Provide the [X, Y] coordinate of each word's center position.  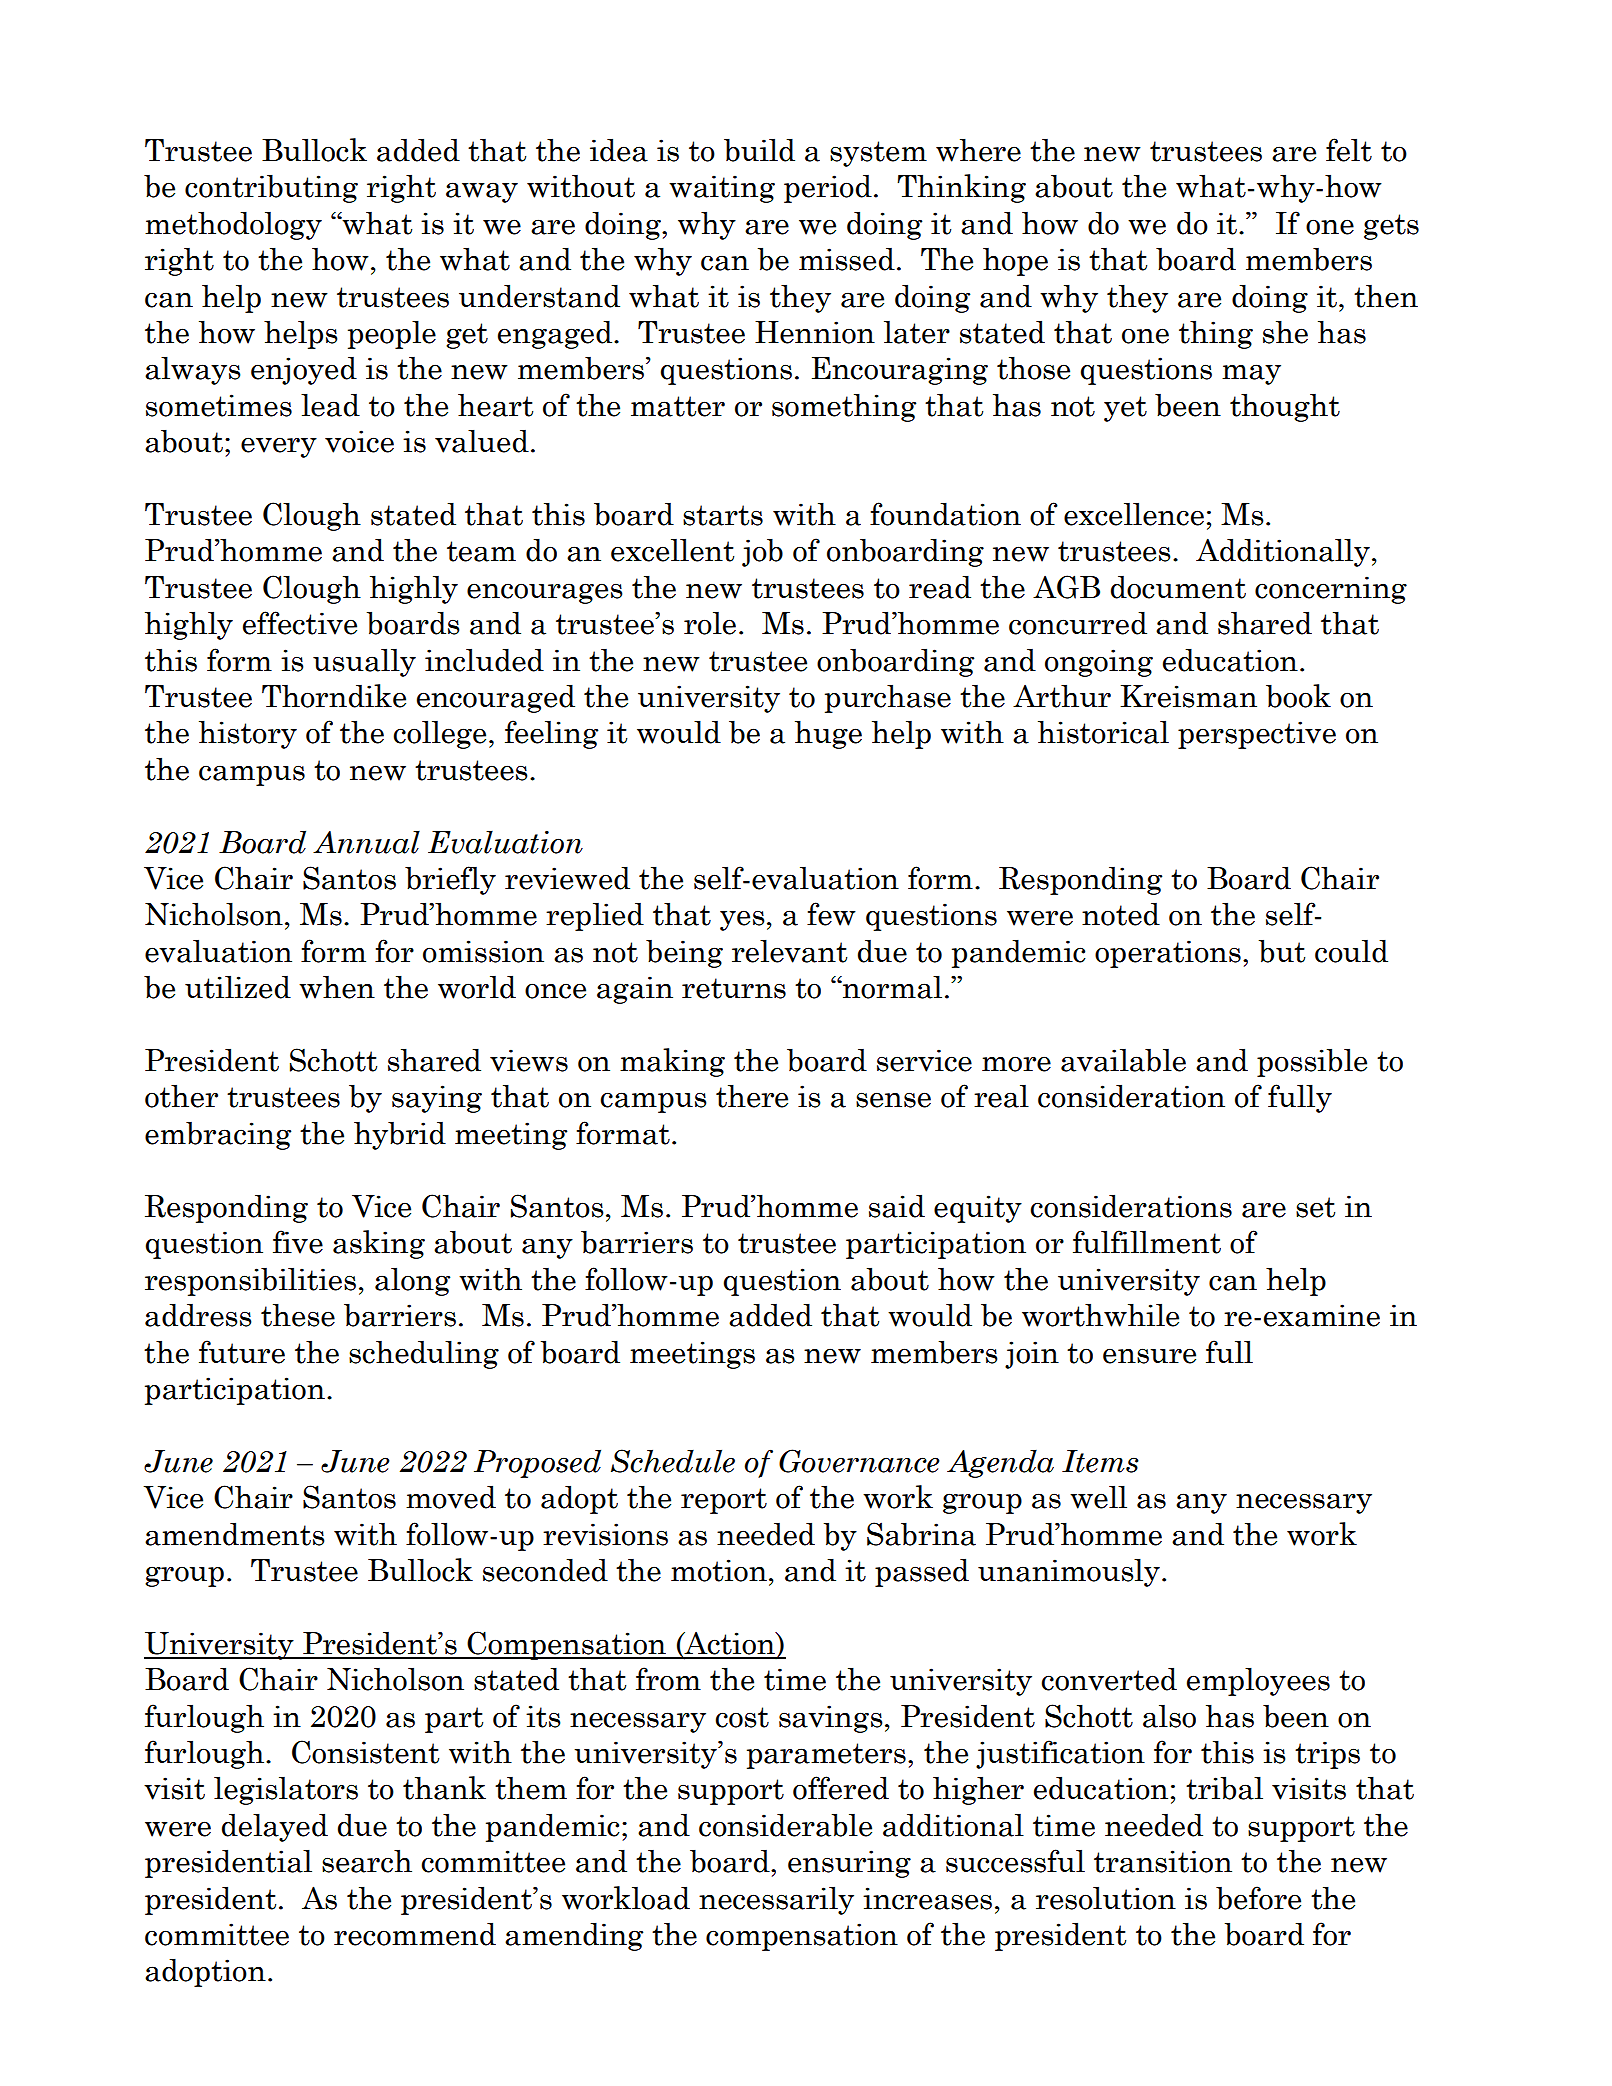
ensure [1149, 1356]
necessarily [776, 1900]
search [367, 1861]
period [828, 188]
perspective [1257, 735]
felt [1349, 150]
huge [828, 734]
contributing [271, 188]
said [897, 1206]
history [248, 734]
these [298, 1315]
